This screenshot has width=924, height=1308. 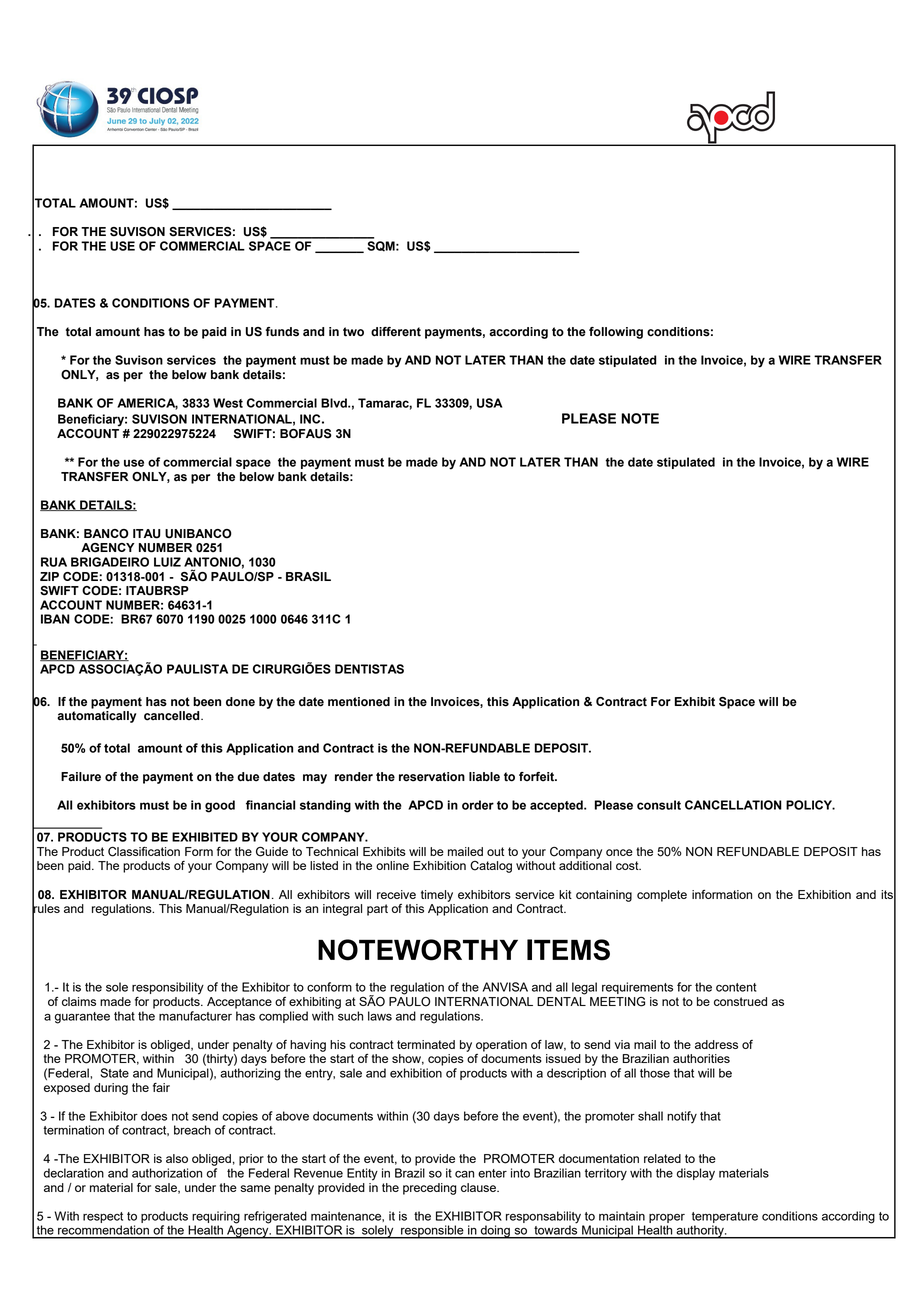 I want to click on reservation, so click(x=432, y=777).
